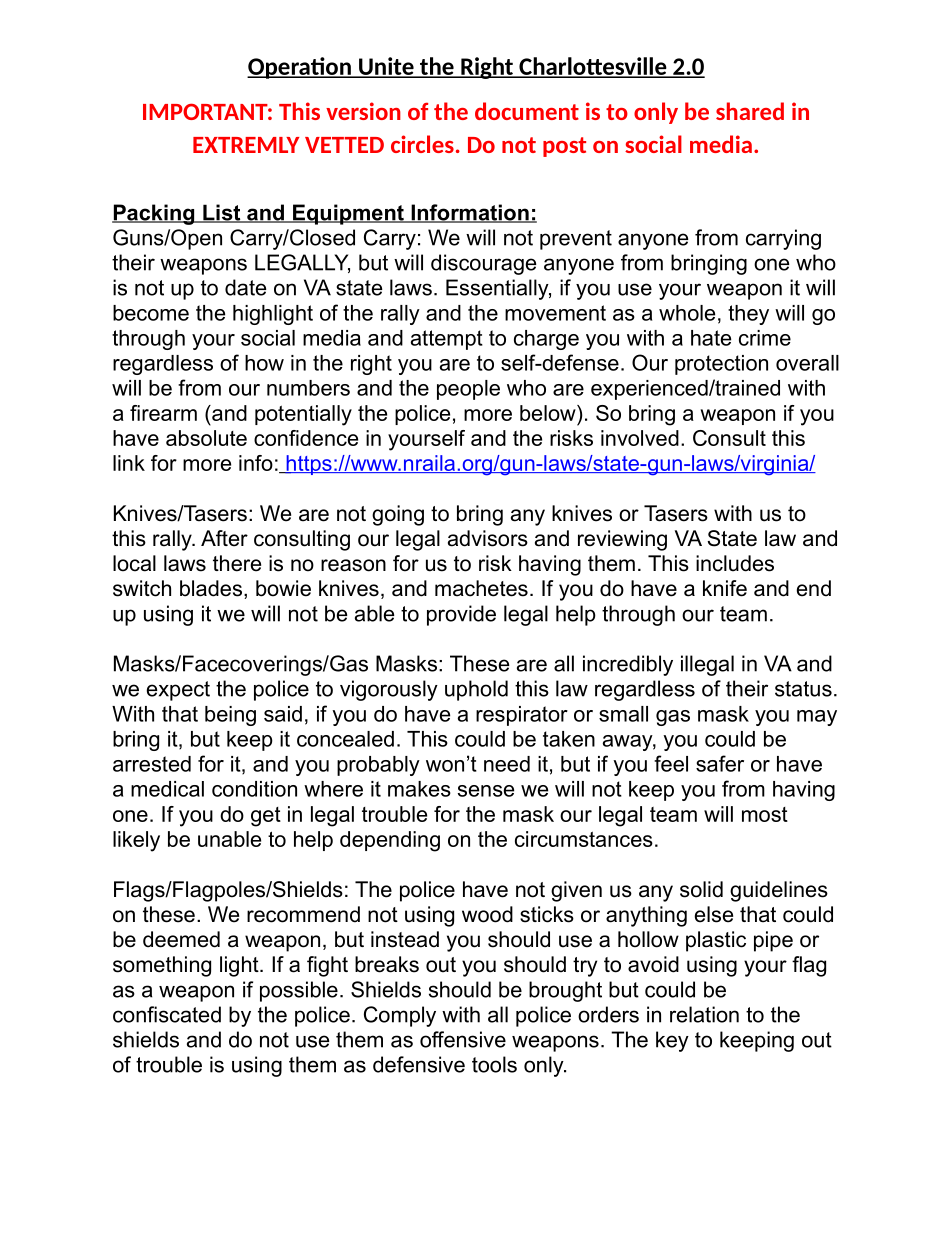  Describe the element at coordinates (721, 365) in the document. I see `protection` at that location.
